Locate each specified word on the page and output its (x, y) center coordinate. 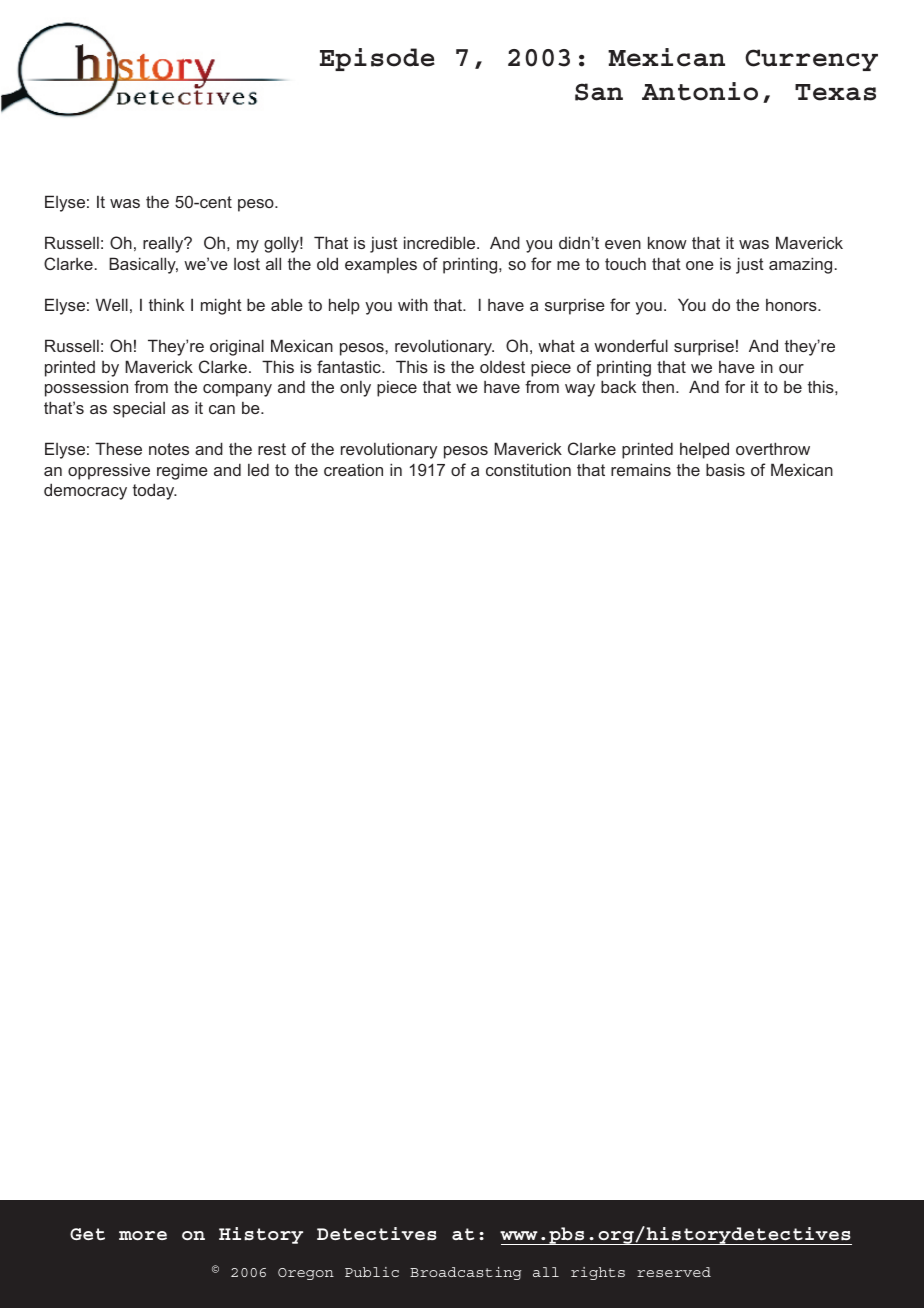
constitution (528, 469)
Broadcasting (465, 1273)
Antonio (700, 91)
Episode (377, 59)
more (143, 1235)
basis (725, 469)
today (155, 491)
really (164, 245)
